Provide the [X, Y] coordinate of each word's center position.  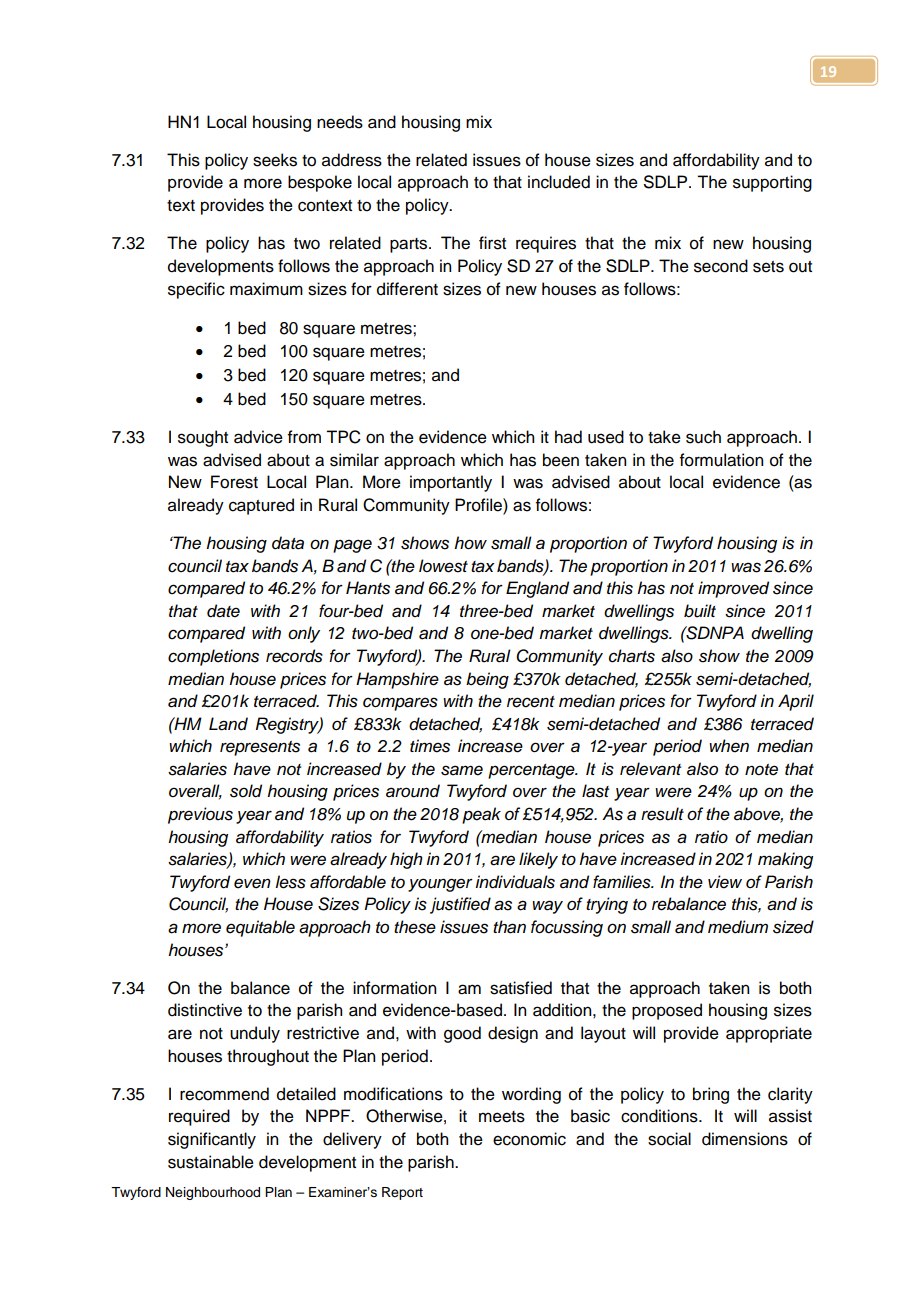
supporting [772, 183]
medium [738, 927]
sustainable [211, 1162]
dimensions [745, 1139]
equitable [260, 928]
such [703, 437]
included [559, 182]
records [294, 656]
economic [529, 1139]
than [509, 927]
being [487, 680]
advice [258, 437]
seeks [275, 160]
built [700, 611]
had [568, 437]
